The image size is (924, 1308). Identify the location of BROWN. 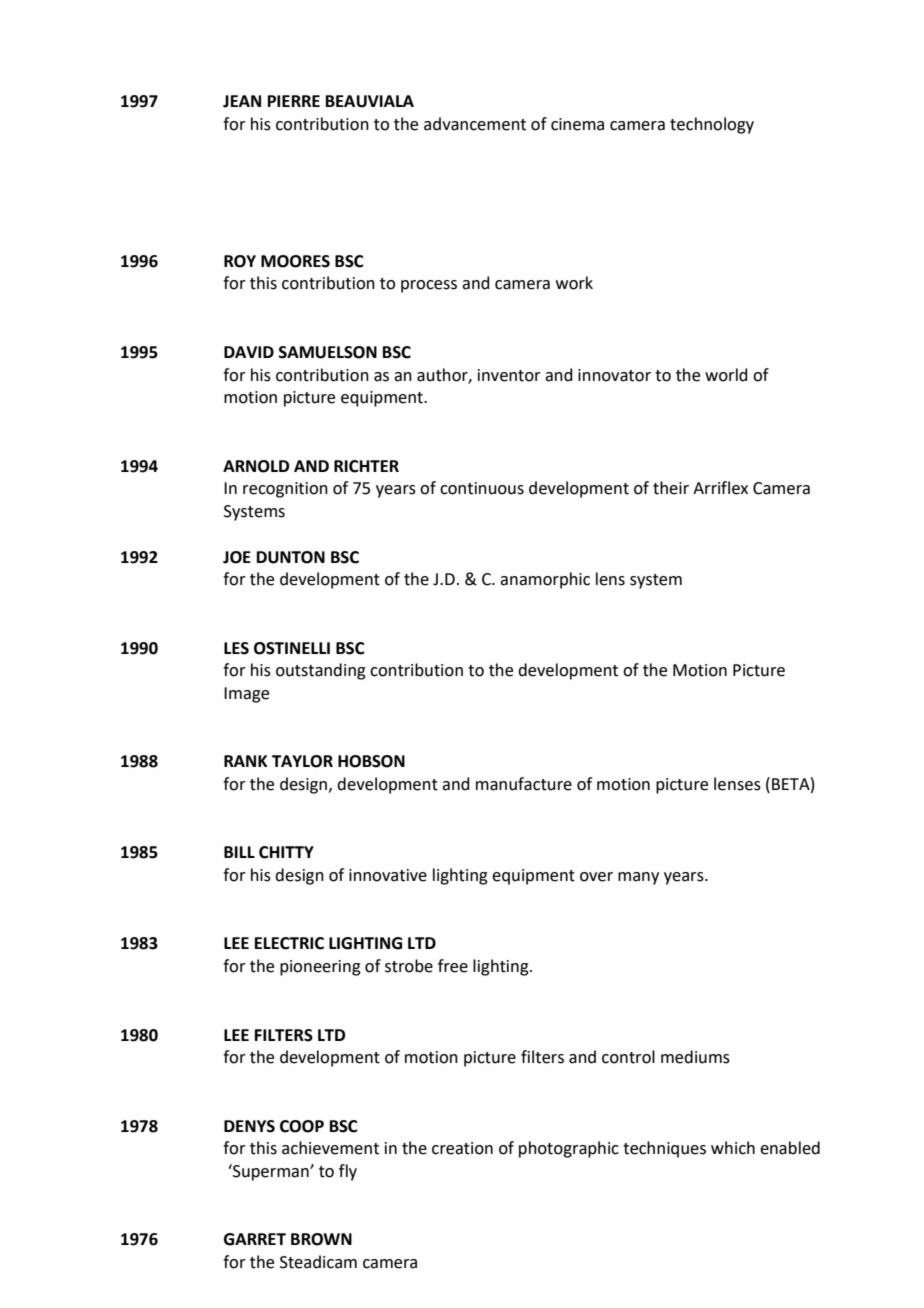
(321, 1239).
